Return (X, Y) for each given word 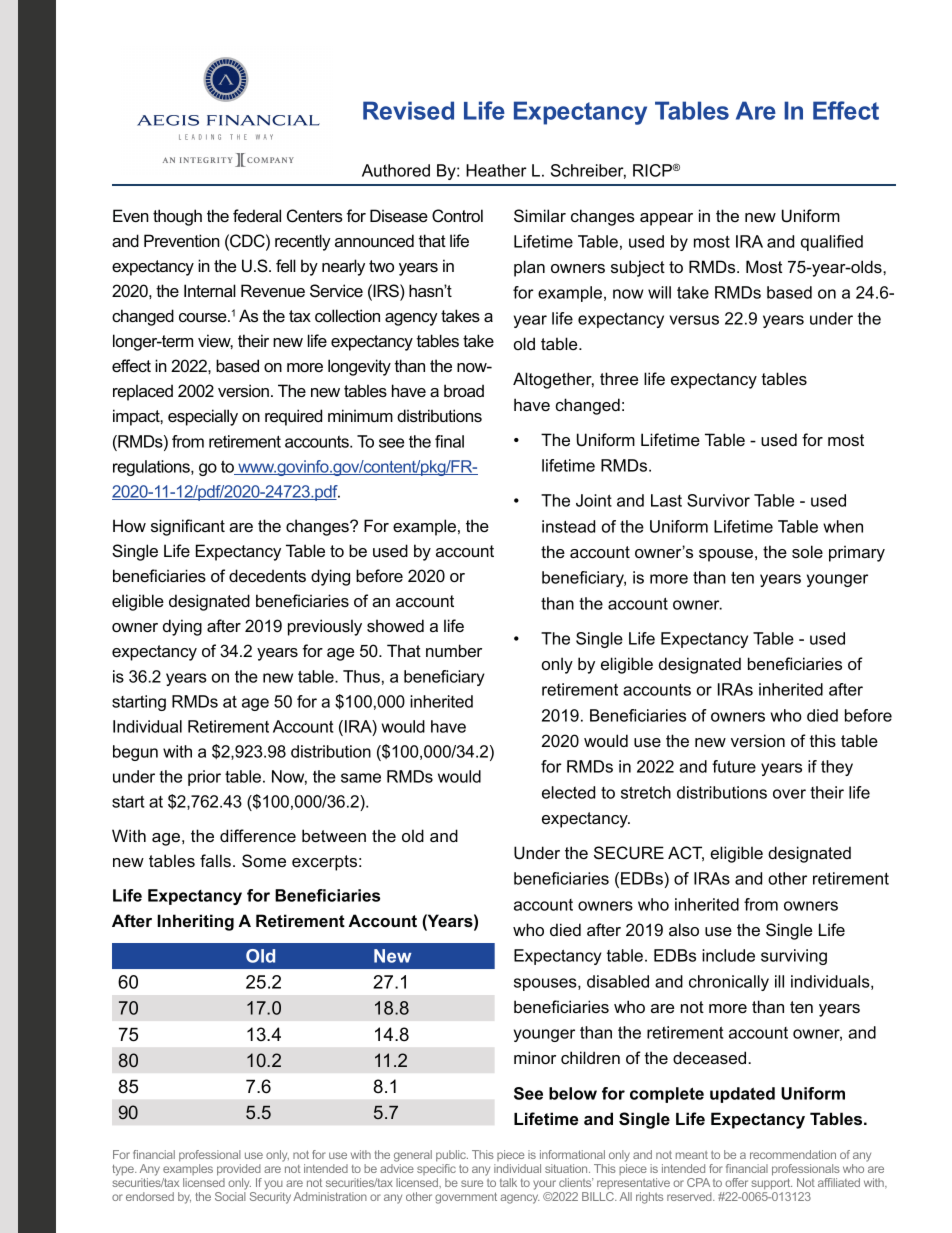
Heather (496, 170)
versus (694, 320)
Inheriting (195, 922)
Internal (210, 290)
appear (666, 219)
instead (568, 526)
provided (239, 1170)
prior (204, 778)
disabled (618, 981)
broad (464, 390)
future (734, 766)
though (177, 217)
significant (188, 527)
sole (807, 551)
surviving (794, 957)
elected (568, 792)
